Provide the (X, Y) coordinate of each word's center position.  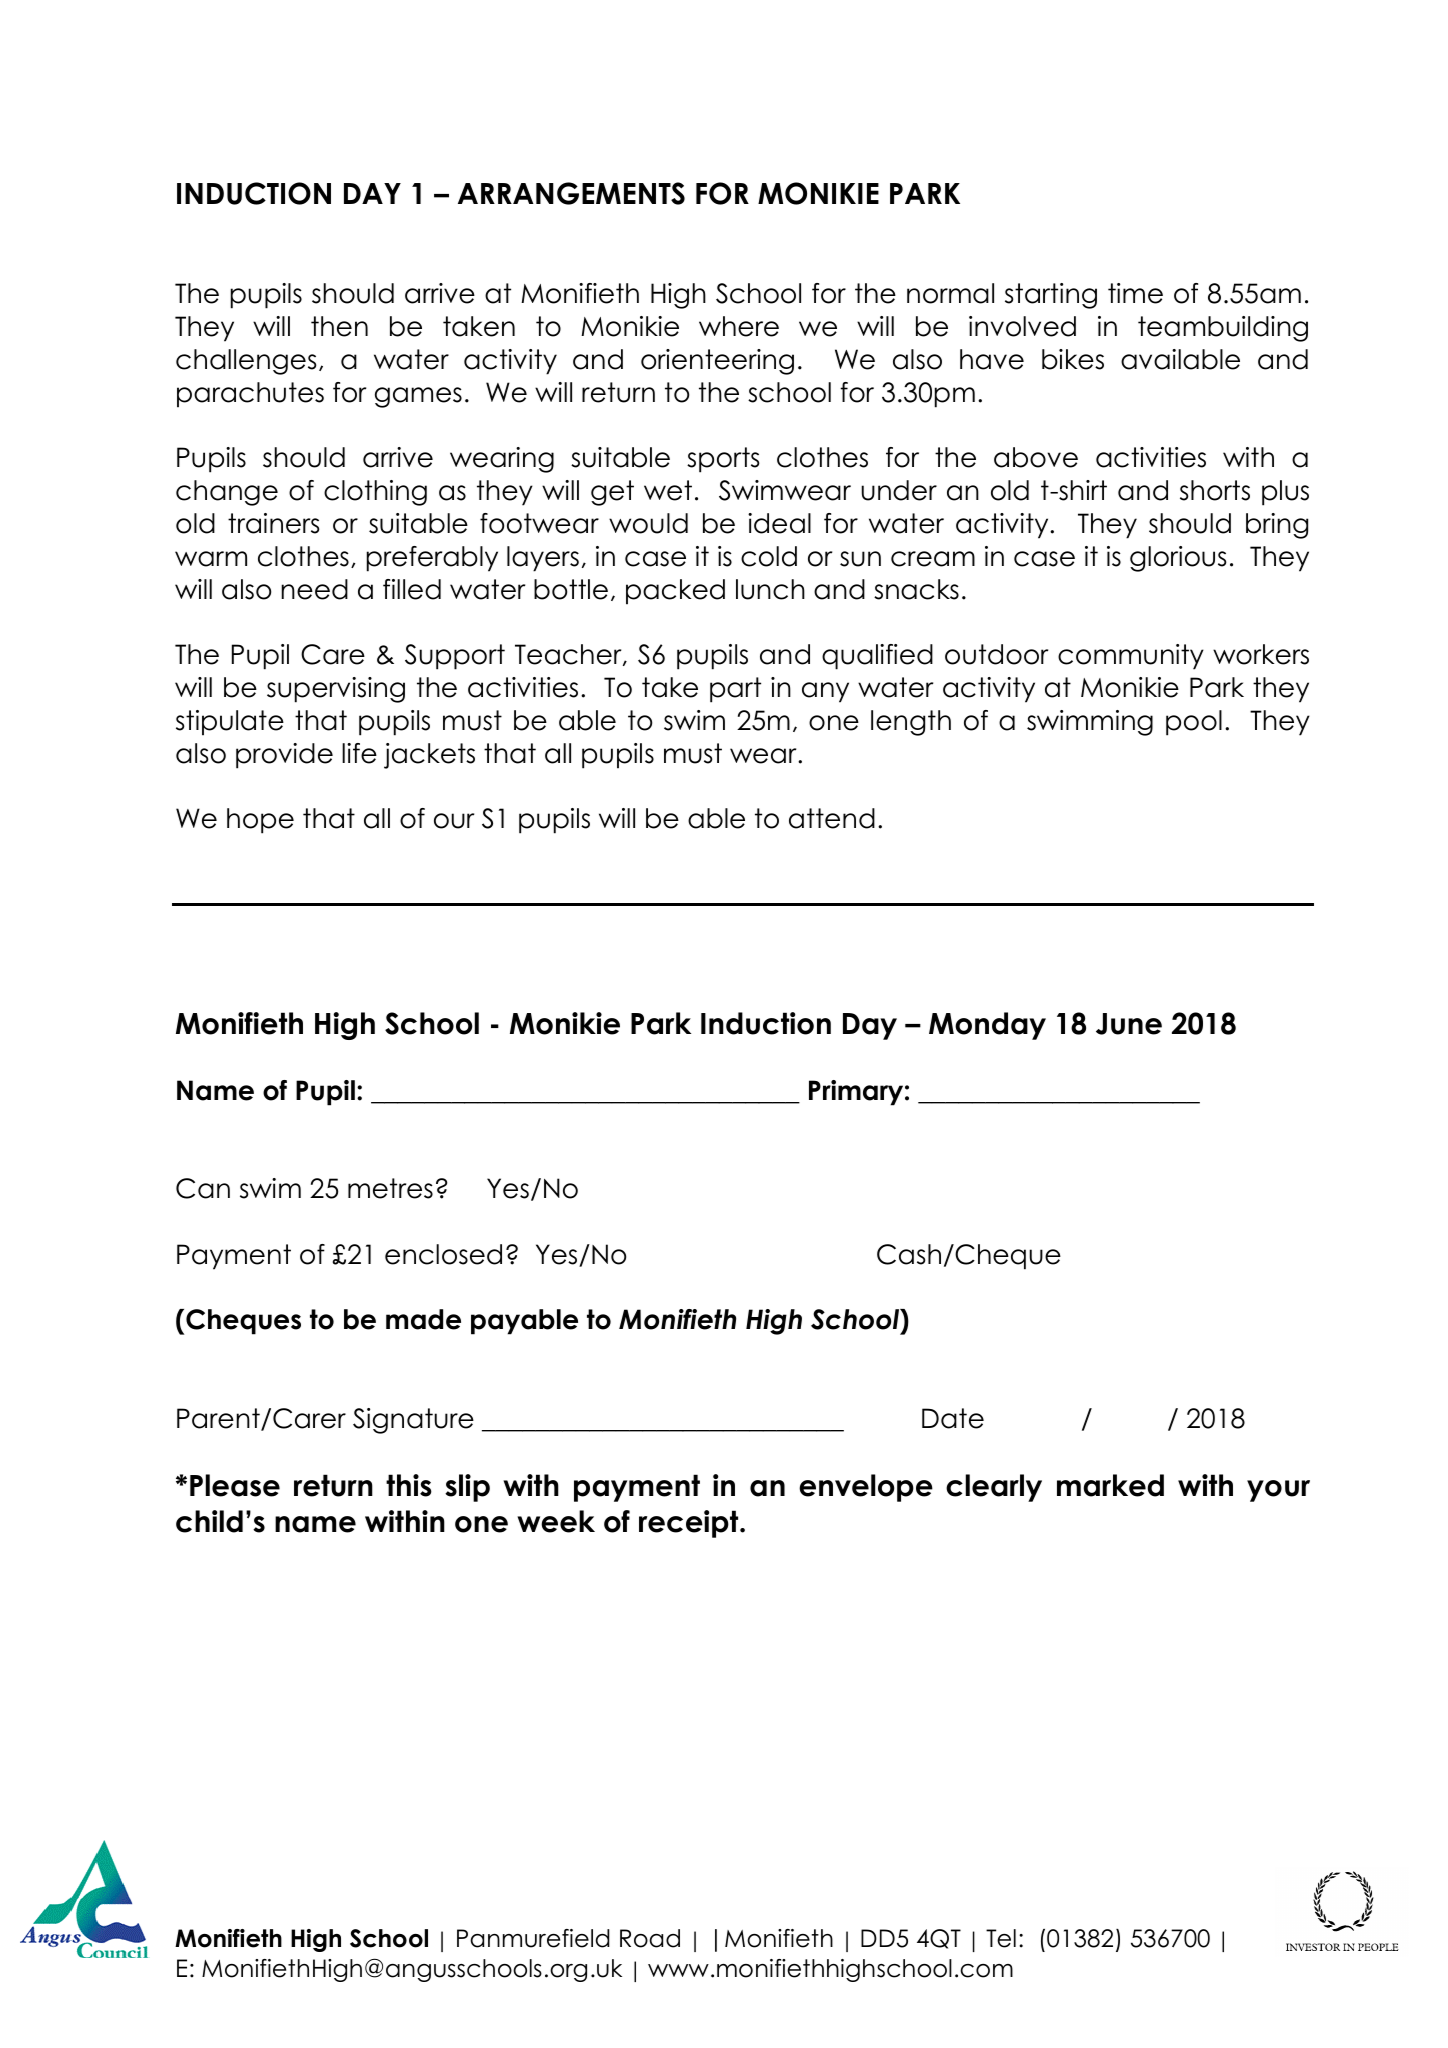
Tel (1001, 1938)
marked (1110, 1485)
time (1135, 293)
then (339, 326)
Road (650, 1938)
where (739, 326)
